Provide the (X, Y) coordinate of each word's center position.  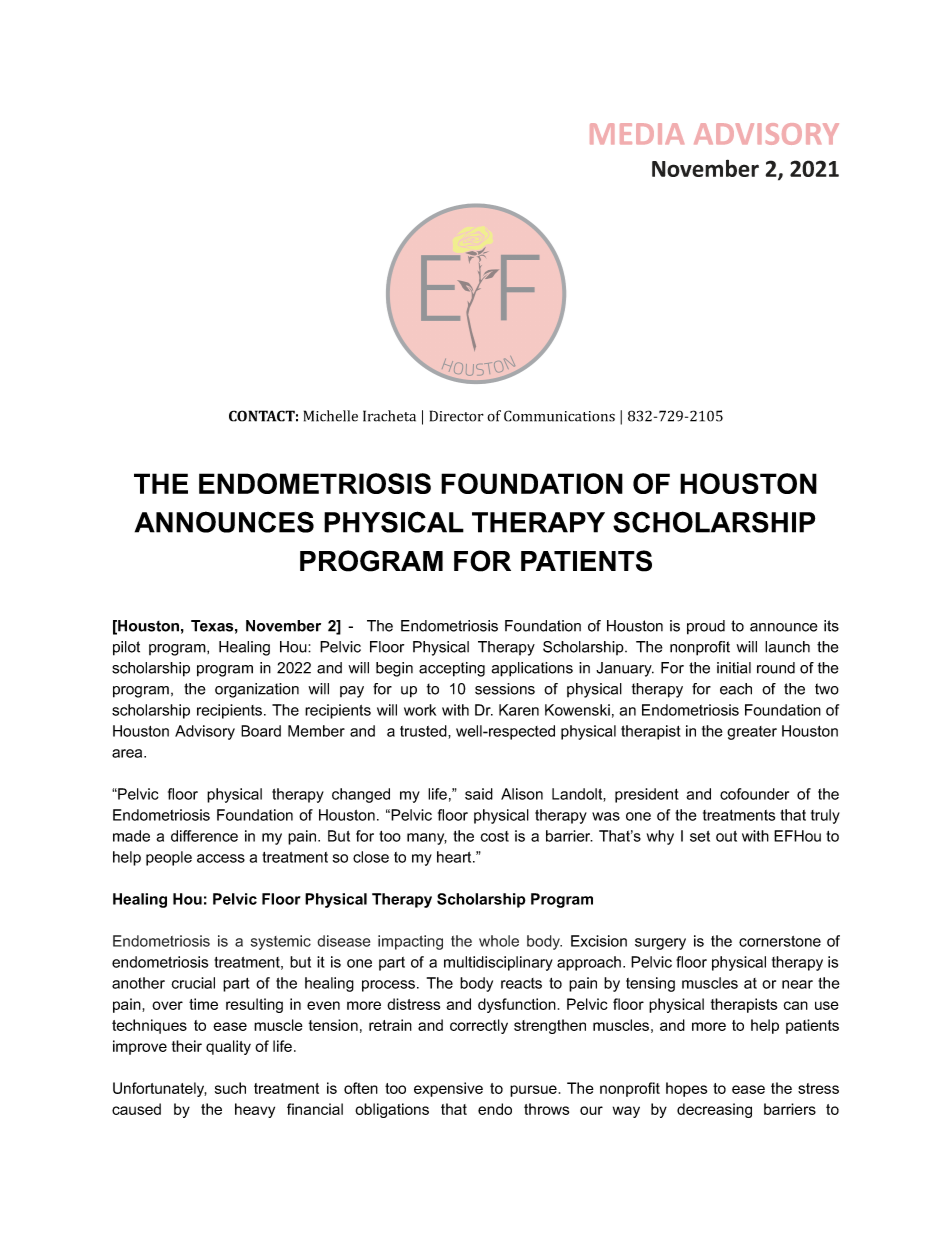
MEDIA (637, 133)
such (230, 1088)
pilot (126, 648)
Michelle (331, 416)
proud (706, 627)
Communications (559, 416)
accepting (452, 669)
